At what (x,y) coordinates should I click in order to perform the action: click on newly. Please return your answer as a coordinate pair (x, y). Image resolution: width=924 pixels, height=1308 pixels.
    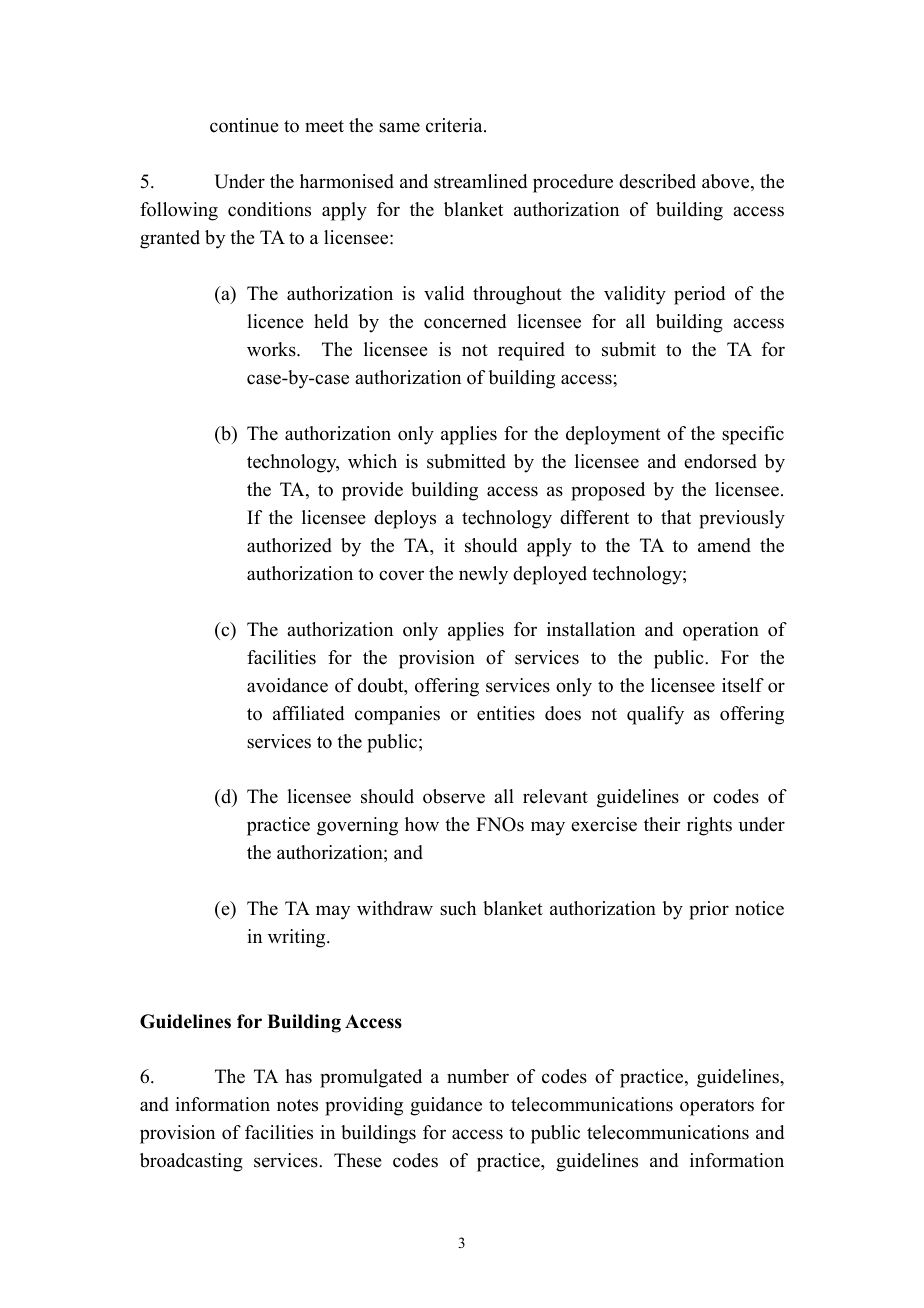
    Looking at the image, I should click on (483, 575).
